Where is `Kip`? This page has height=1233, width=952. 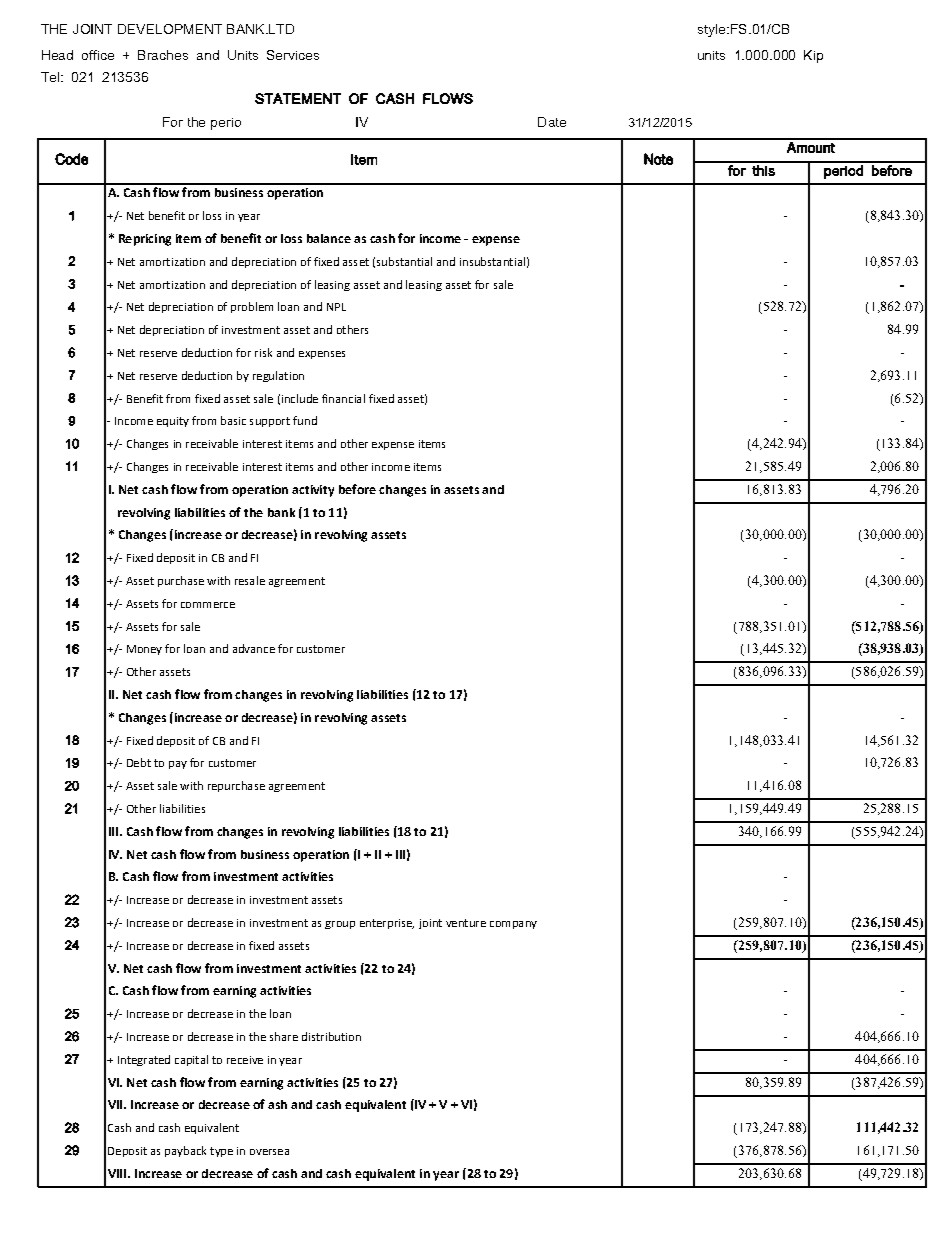 Kip is located at coordinates (813, 56).
